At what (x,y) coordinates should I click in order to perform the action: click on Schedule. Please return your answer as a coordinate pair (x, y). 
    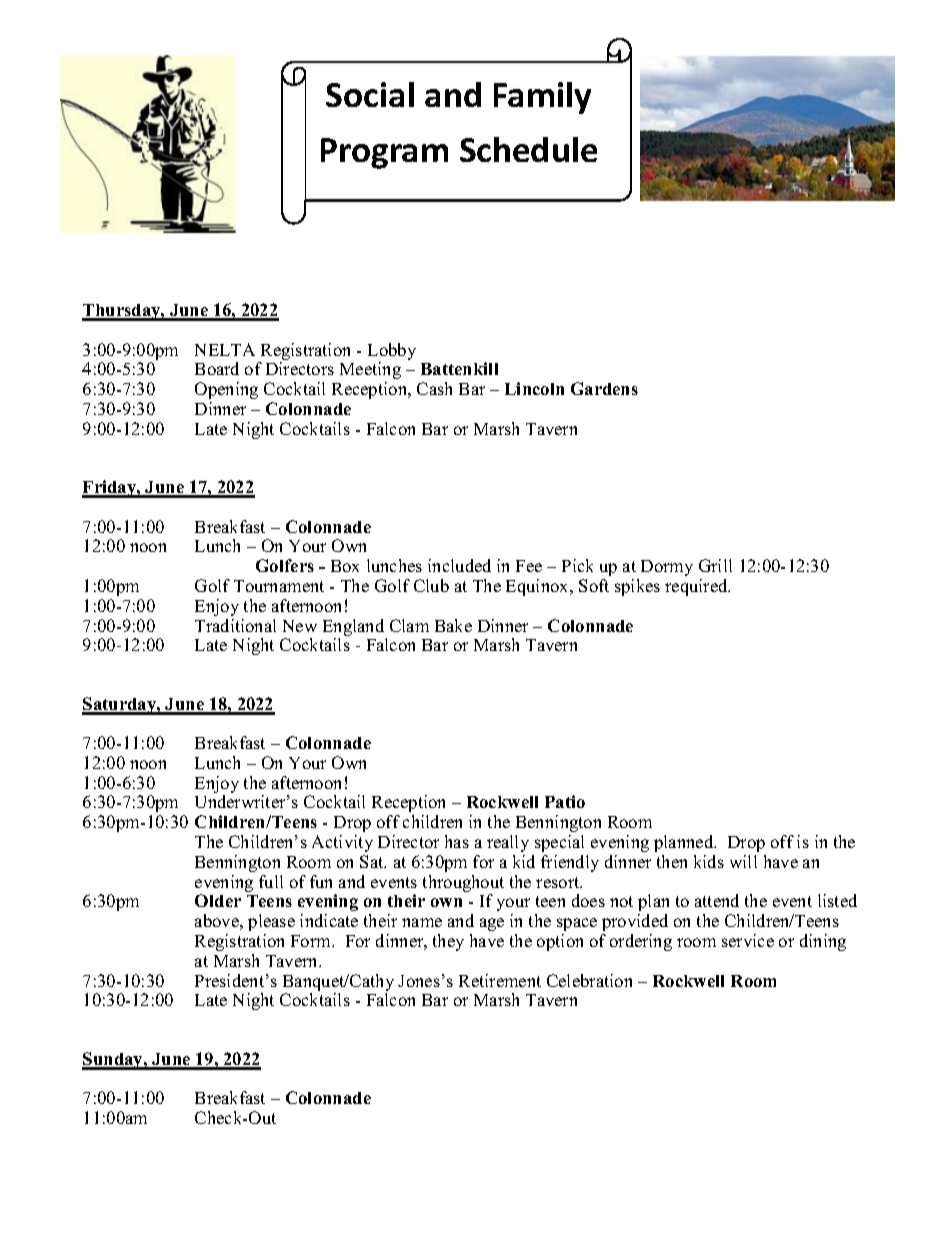
    Looking at the image, I should click on (528, 149).
